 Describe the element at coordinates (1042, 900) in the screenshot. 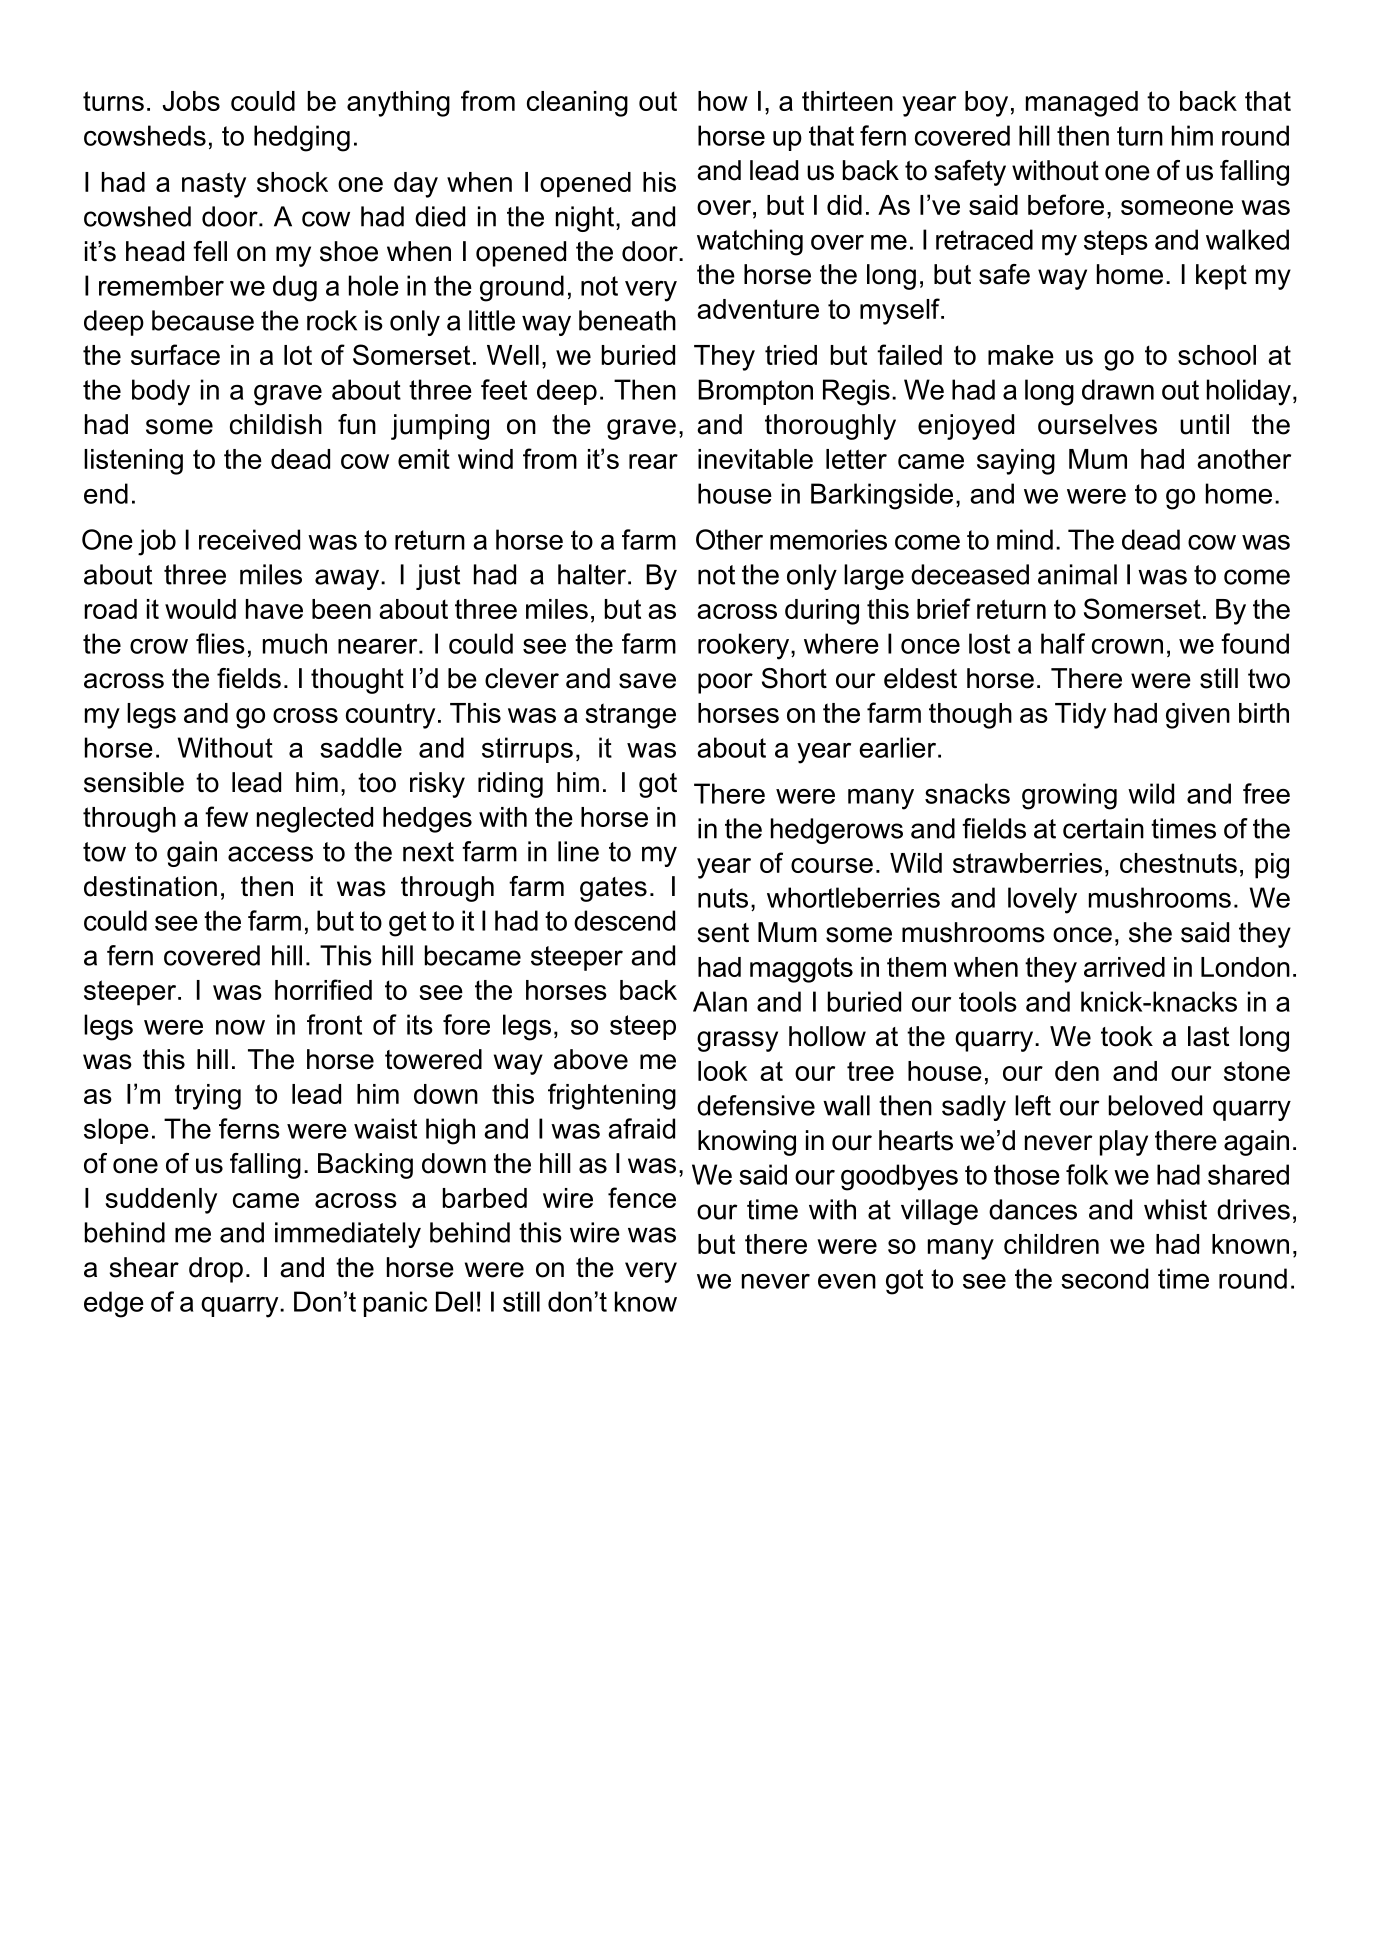

I see `lovely` at that location.
